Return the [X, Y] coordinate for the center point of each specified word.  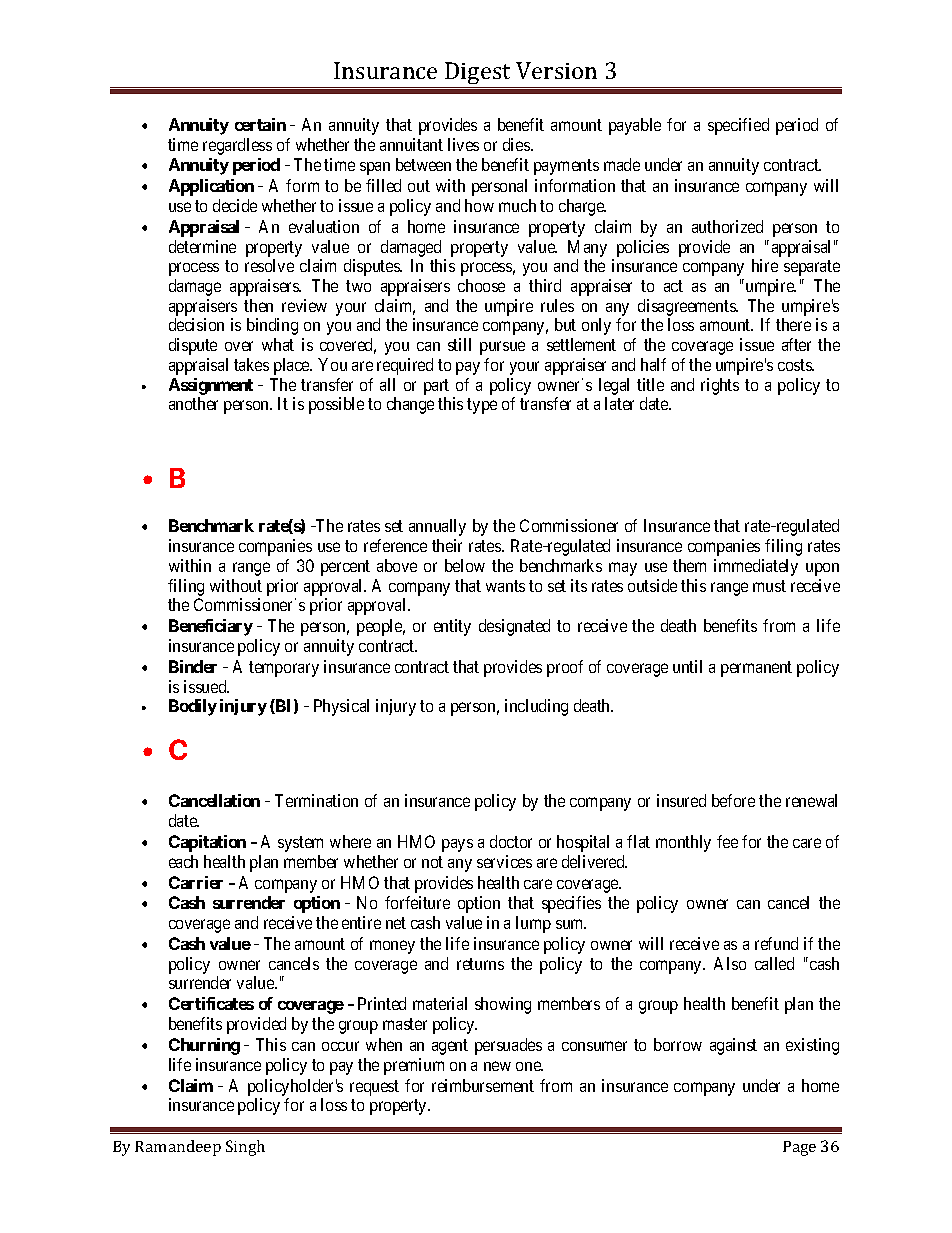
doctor [511, 841]
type [482, 406]
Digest [478, 75]
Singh [245, 1148]
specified [738, 126]
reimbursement [483, 1085]
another [193, 403]
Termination [316, 800]
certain [260, 124]
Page [799, 1148]
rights [720, 386]
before [733, 800]
